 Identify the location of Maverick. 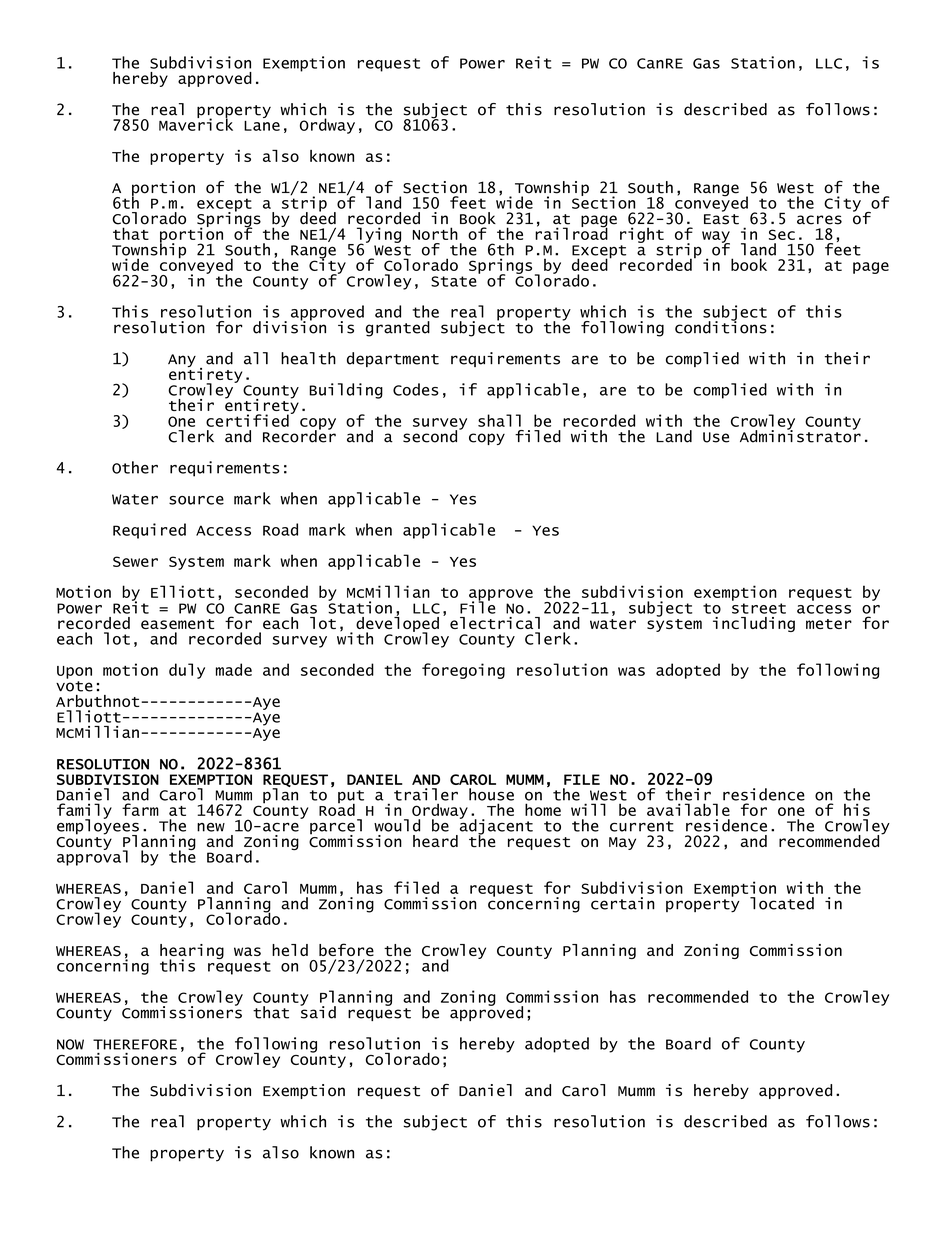
(196, 123).
